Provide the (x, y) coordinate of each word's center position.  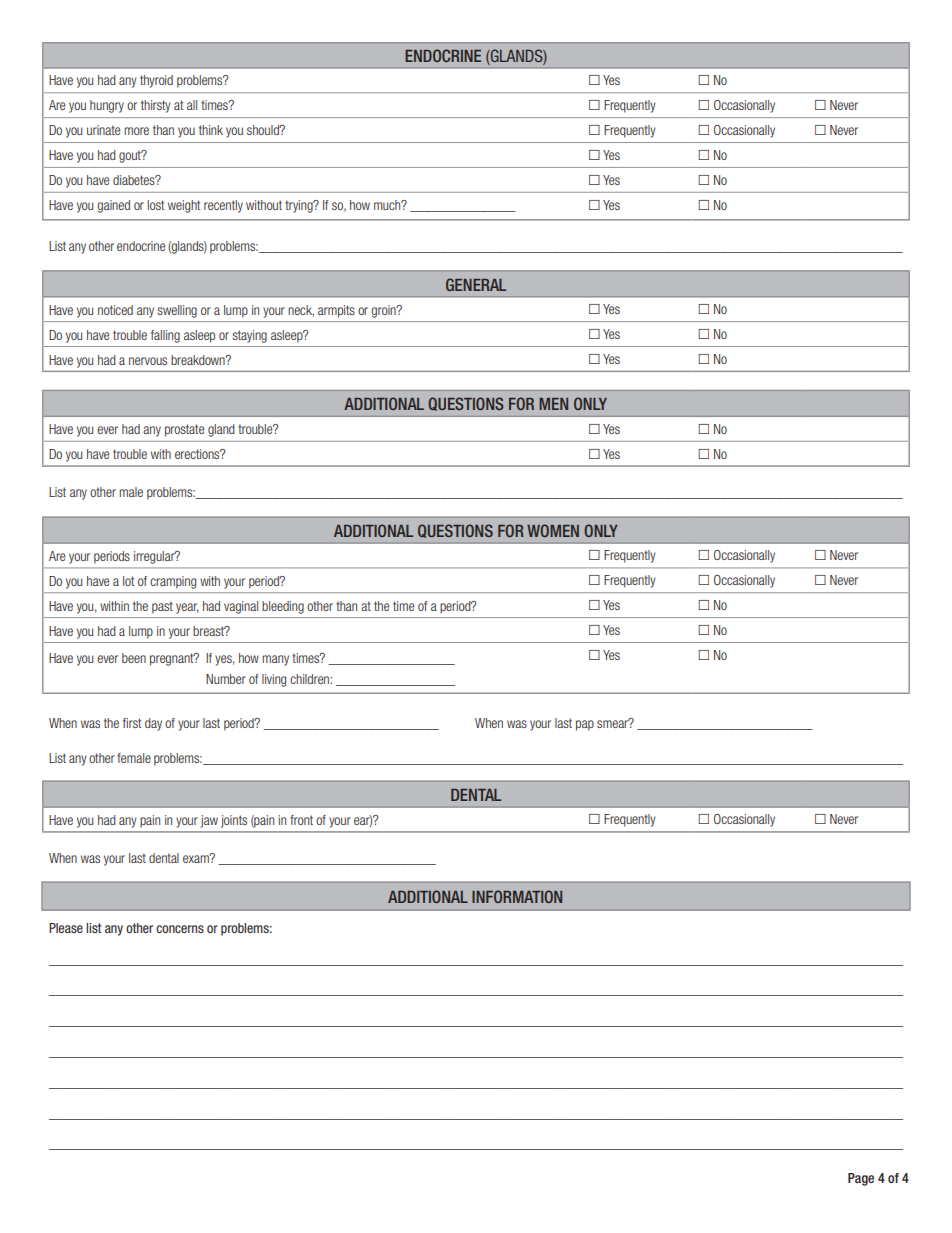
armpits (336, 311)
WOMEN (553, 530)
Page (861, 1179)
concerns (180, 929)
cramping (173, 582)
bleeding (283, 607)
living (274, 680)
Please (66, 928)
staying (249, 336)
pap (585, 725)
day (153, 724)
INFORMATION (517, 896)
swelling (177, 311)
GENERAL (476, 284)
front (301, 820)
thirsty (156, 106)
